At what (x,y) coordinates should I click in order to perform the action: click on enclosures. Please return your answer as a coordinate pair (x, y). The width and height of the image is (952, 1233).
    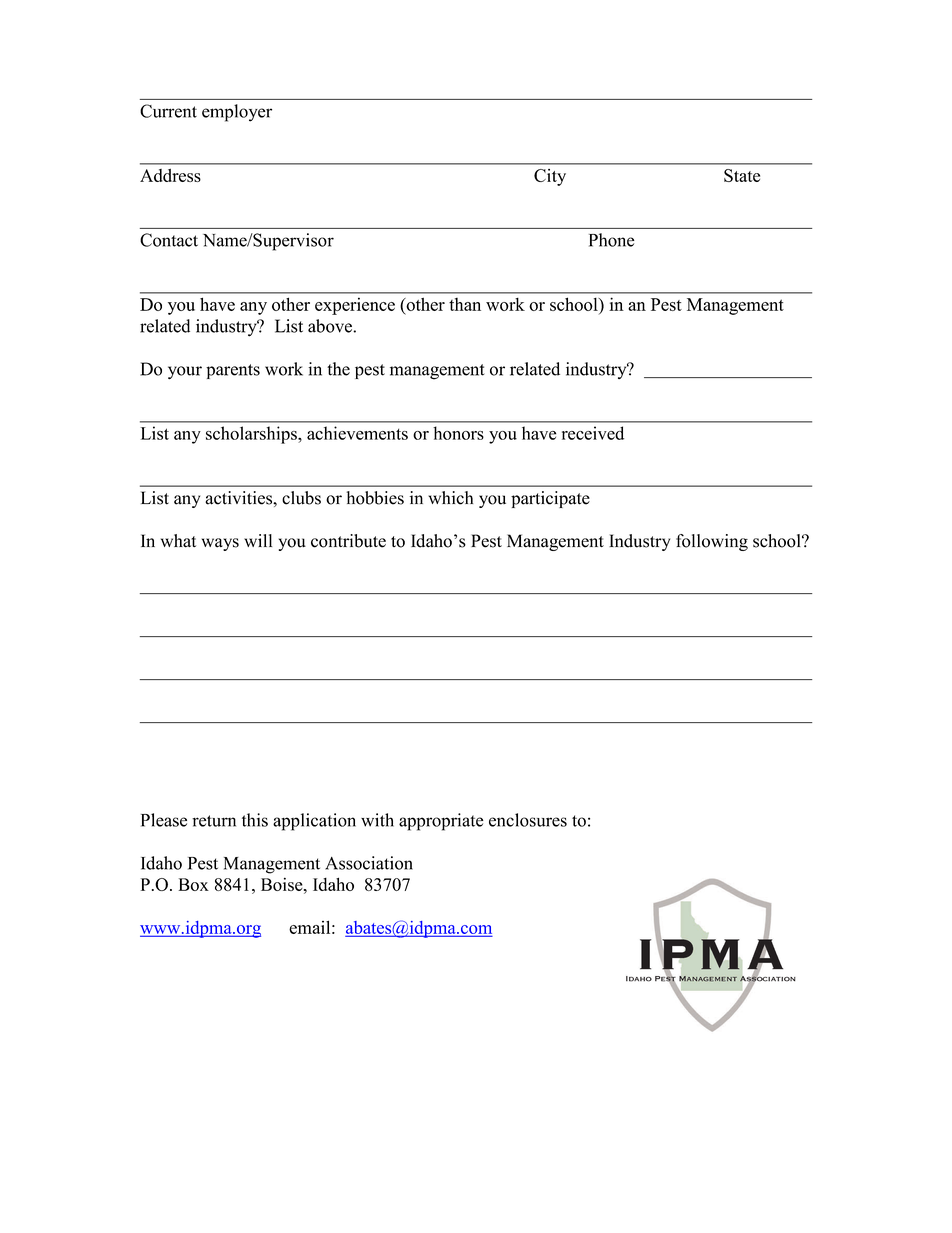
    Looking at the image, I should click on (528, 820).
